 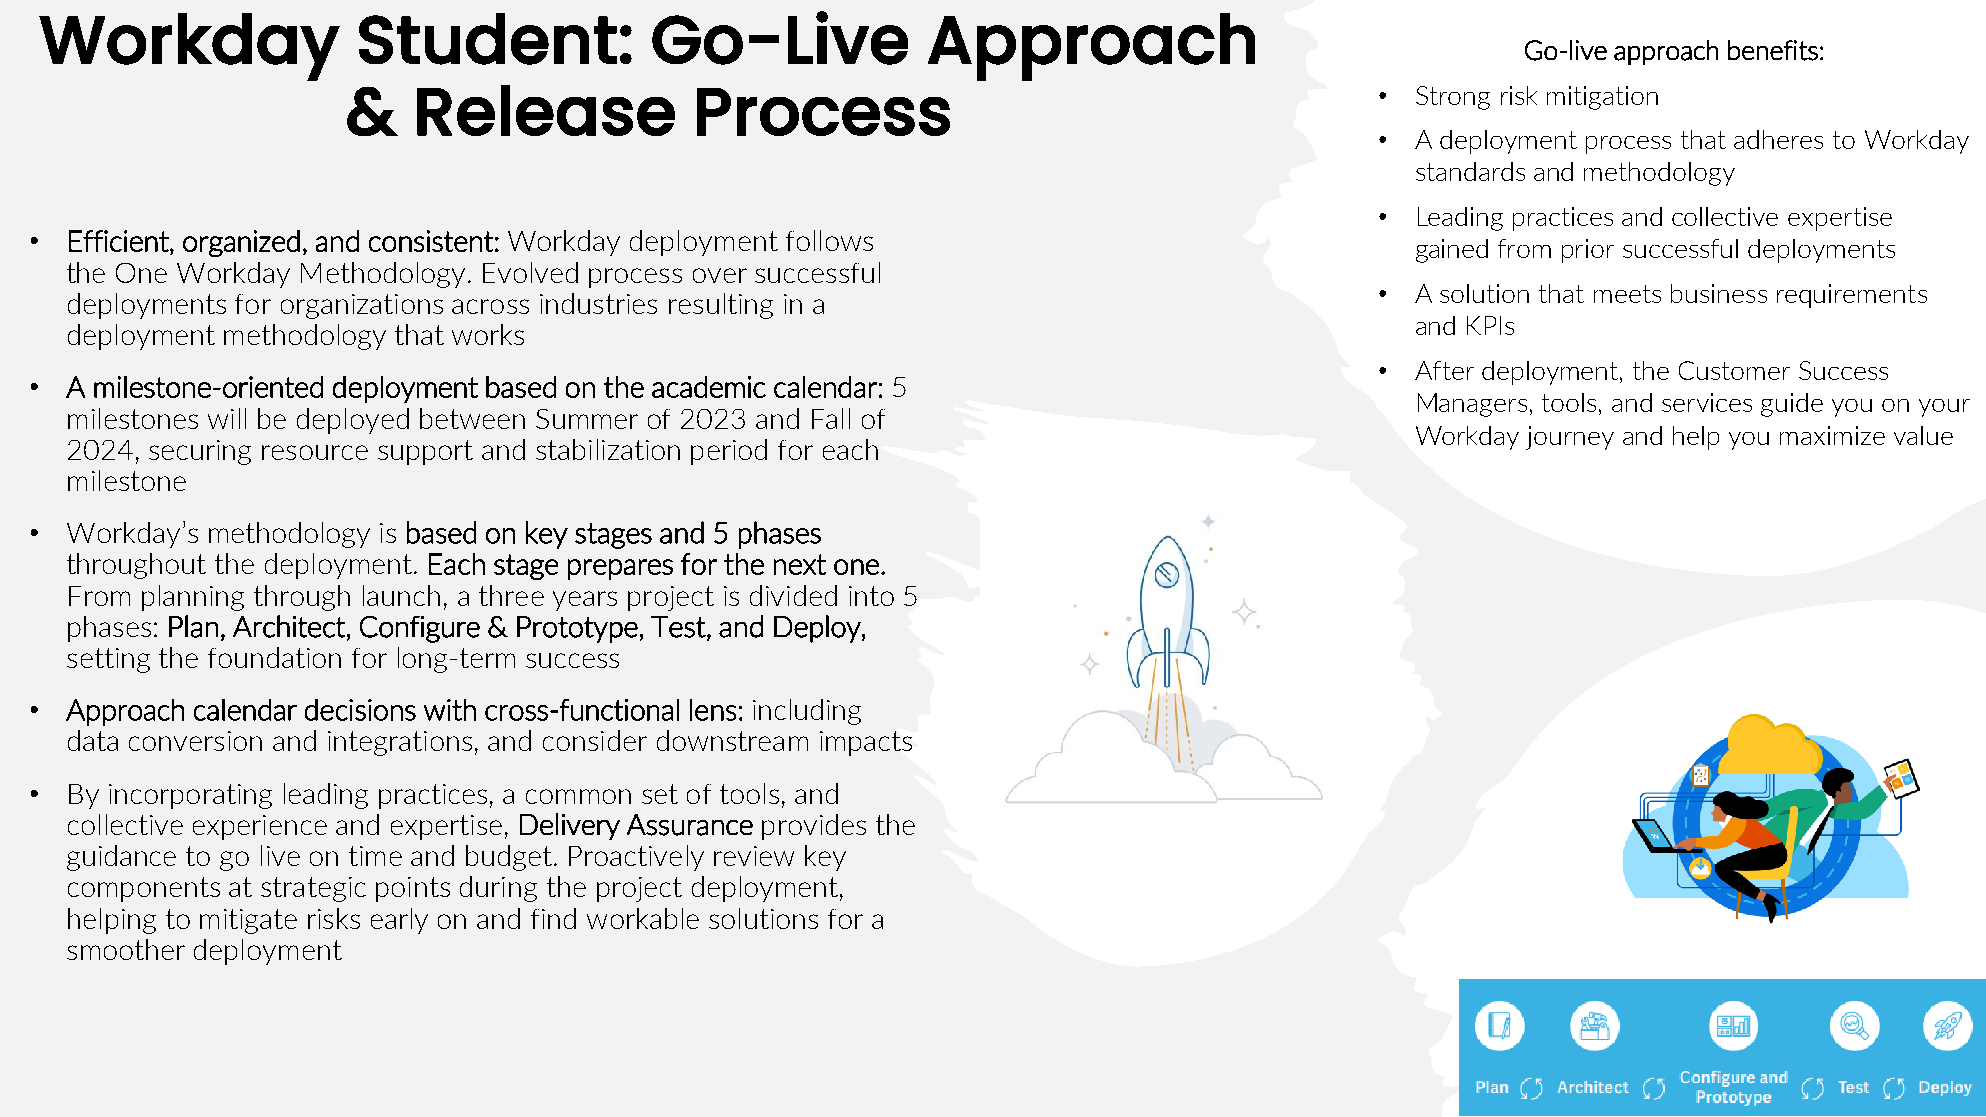 What do you see at coordinates (643, 918) in the screenshot?
I see `workable` at bounding box center [643, 918].
